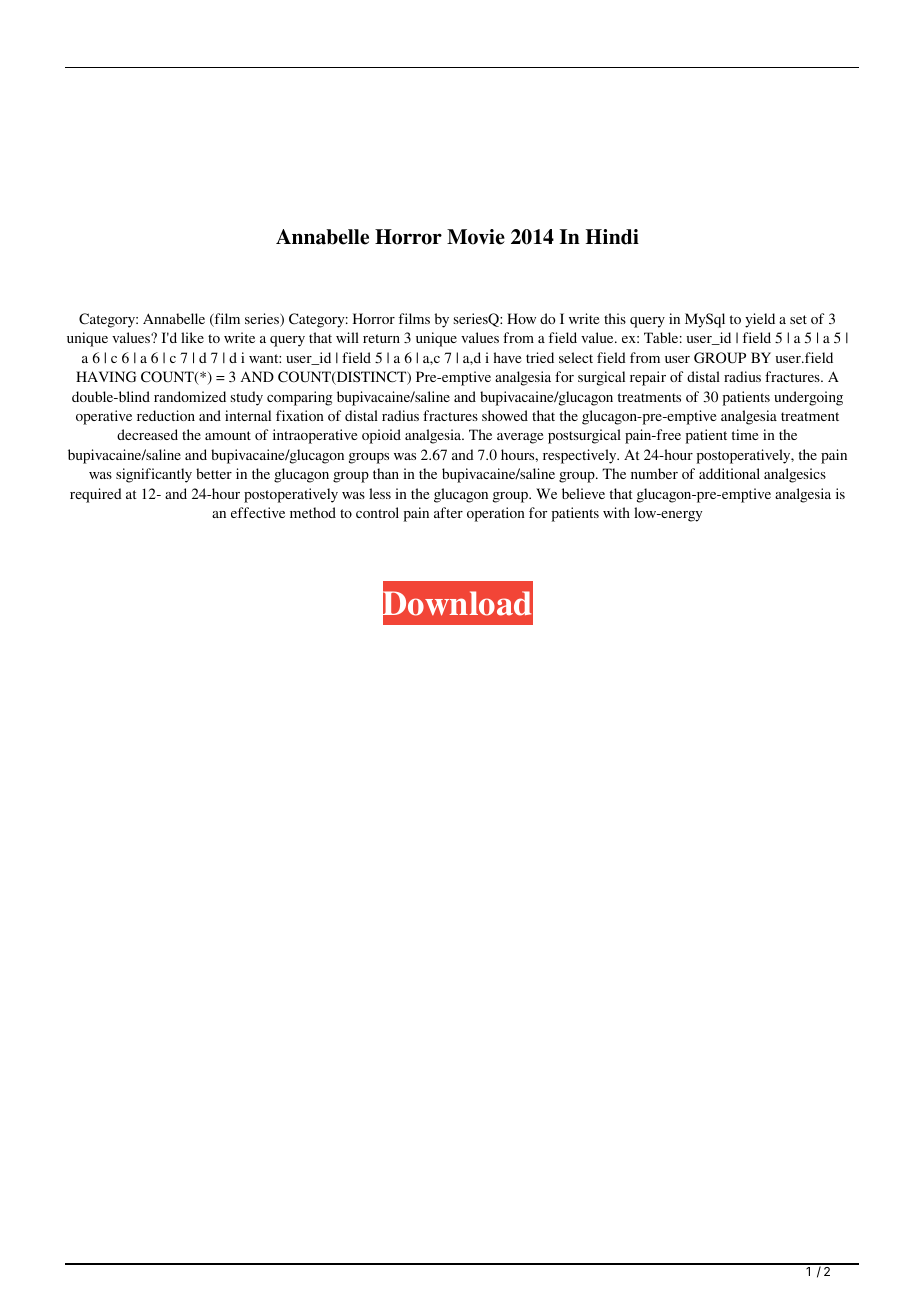  I want to click on effective, so click(258, 512).
